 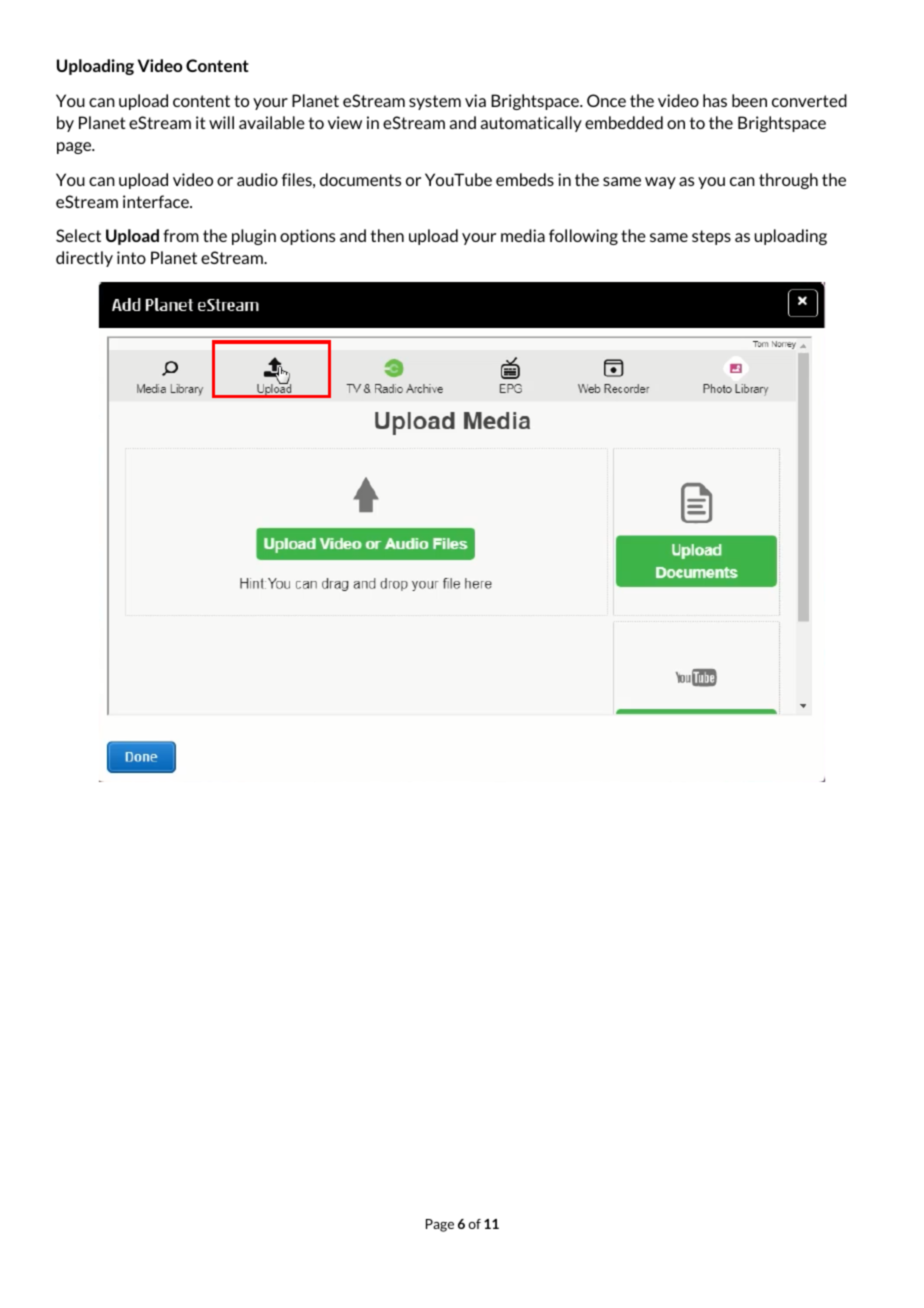 What do you see at coordinates (221, 122) in the document?
I see `will` at bounding box center [221, 122].
